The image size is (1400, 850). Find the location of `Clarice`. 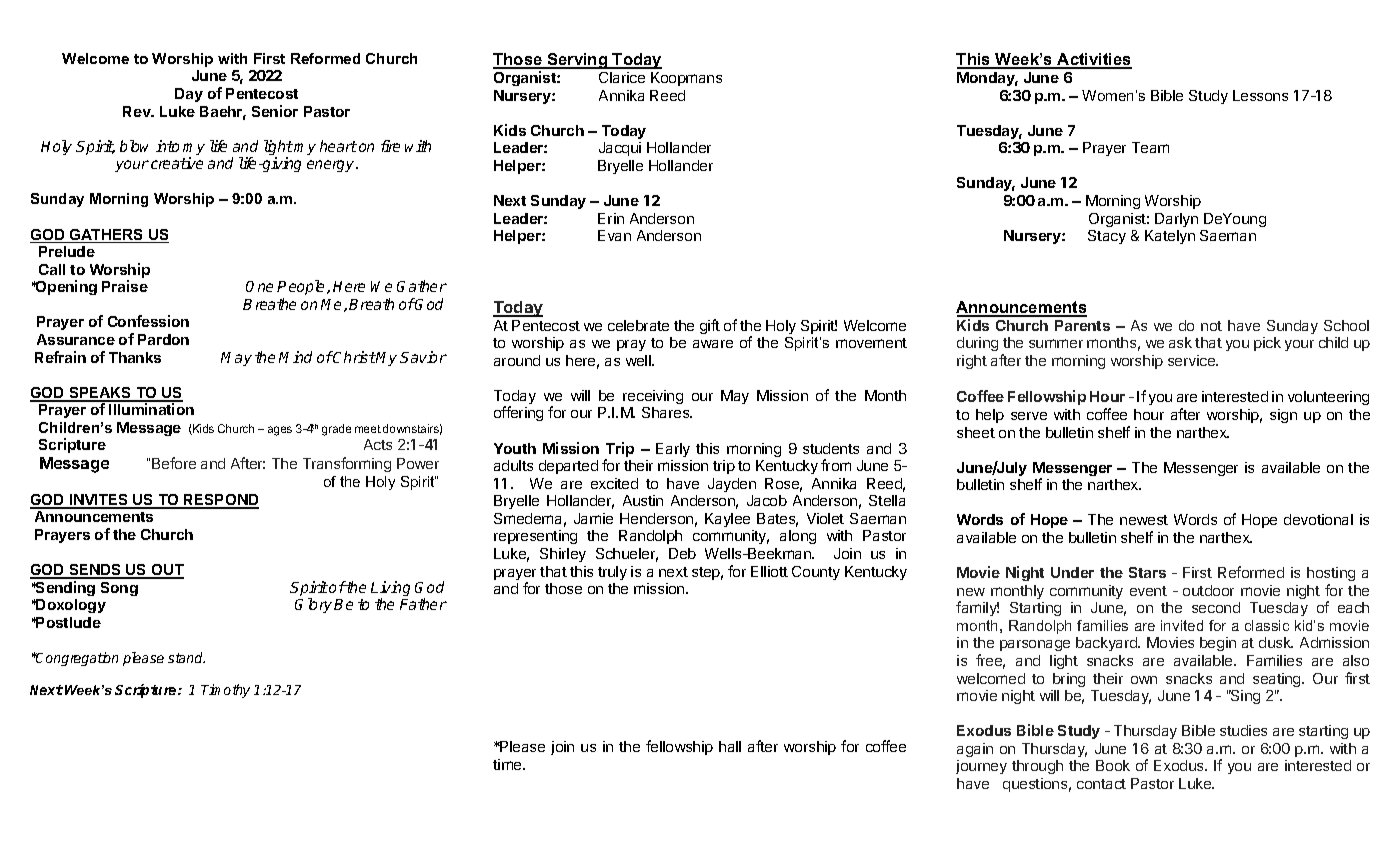

Clarice is located at coordinates (622, 77).
